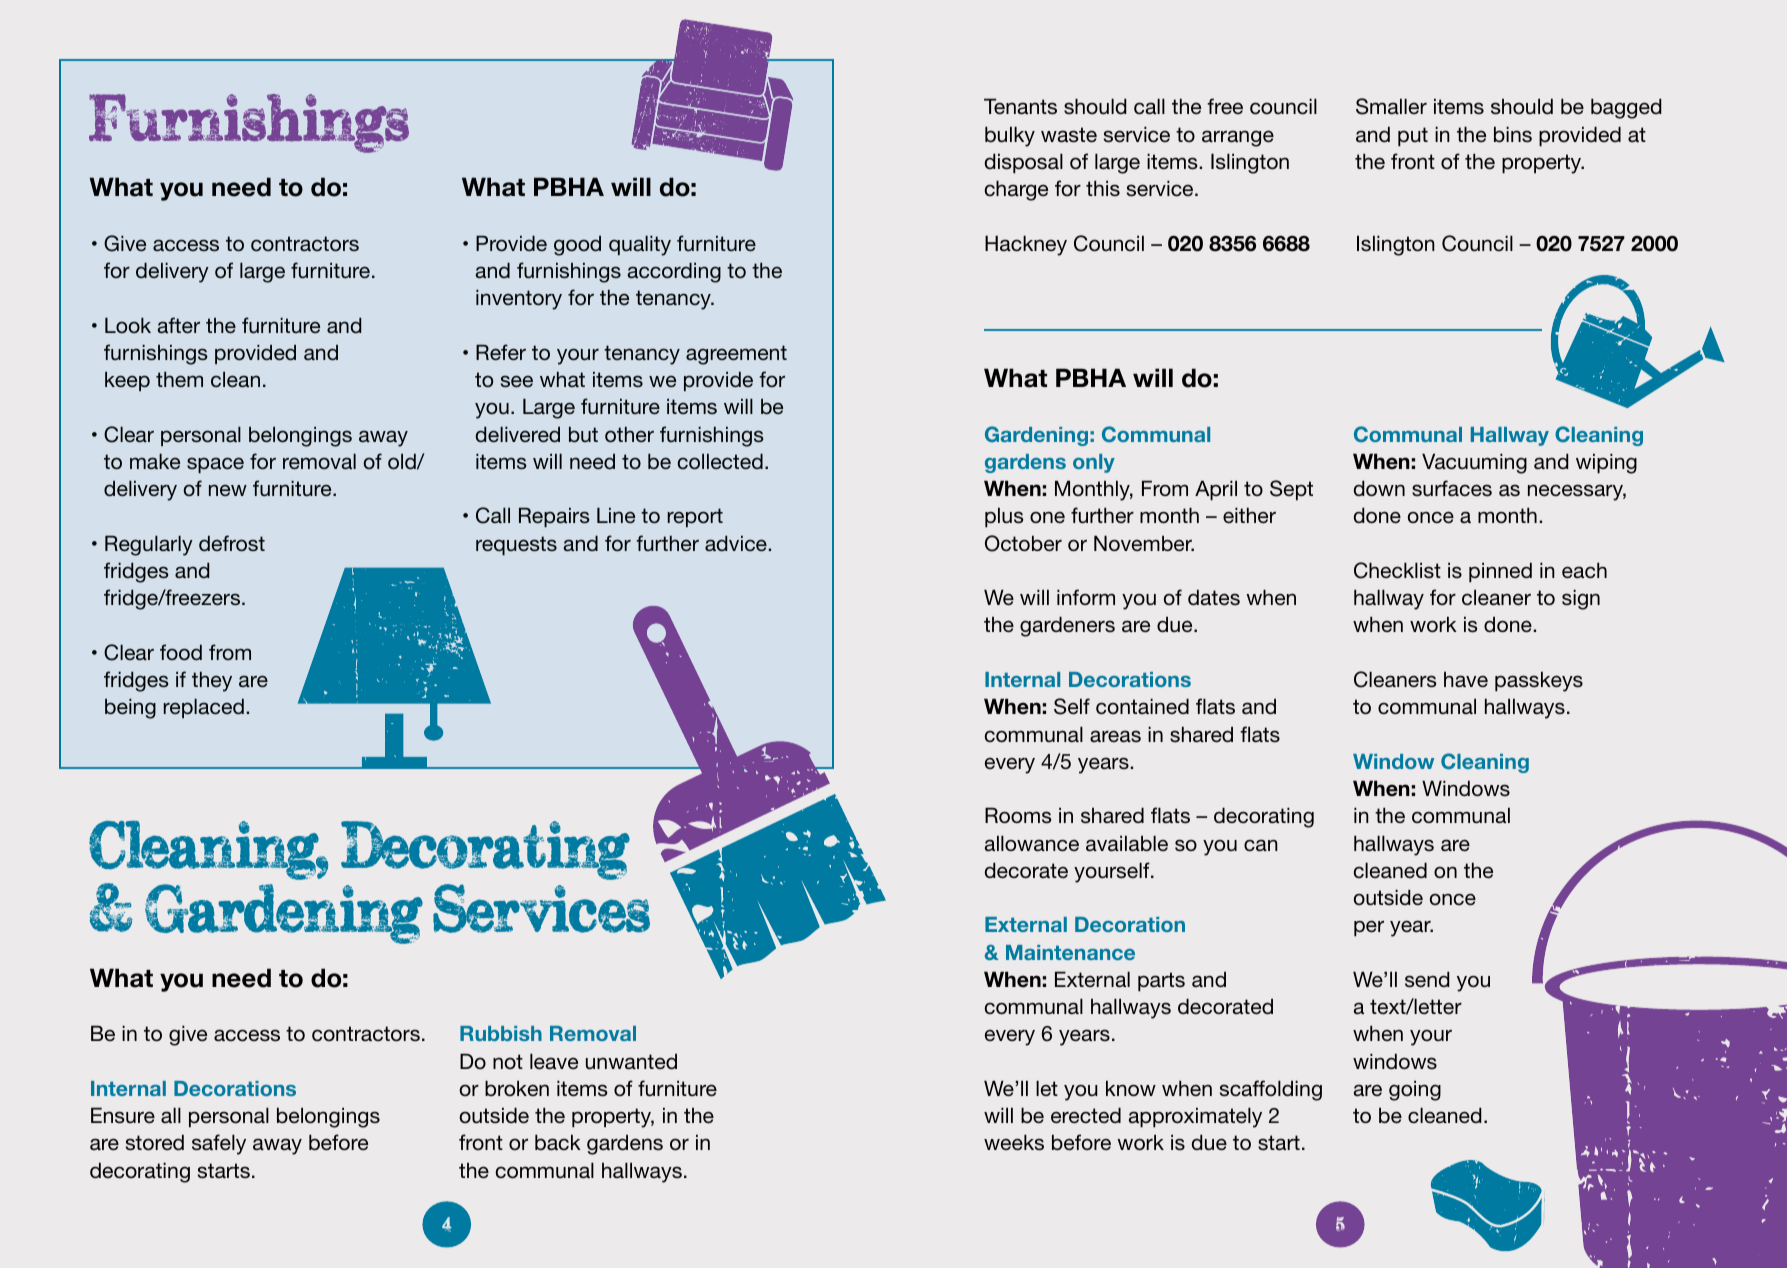 This screenshot has height=1268, width=1787. I want to click on good, so click(577, 246).
